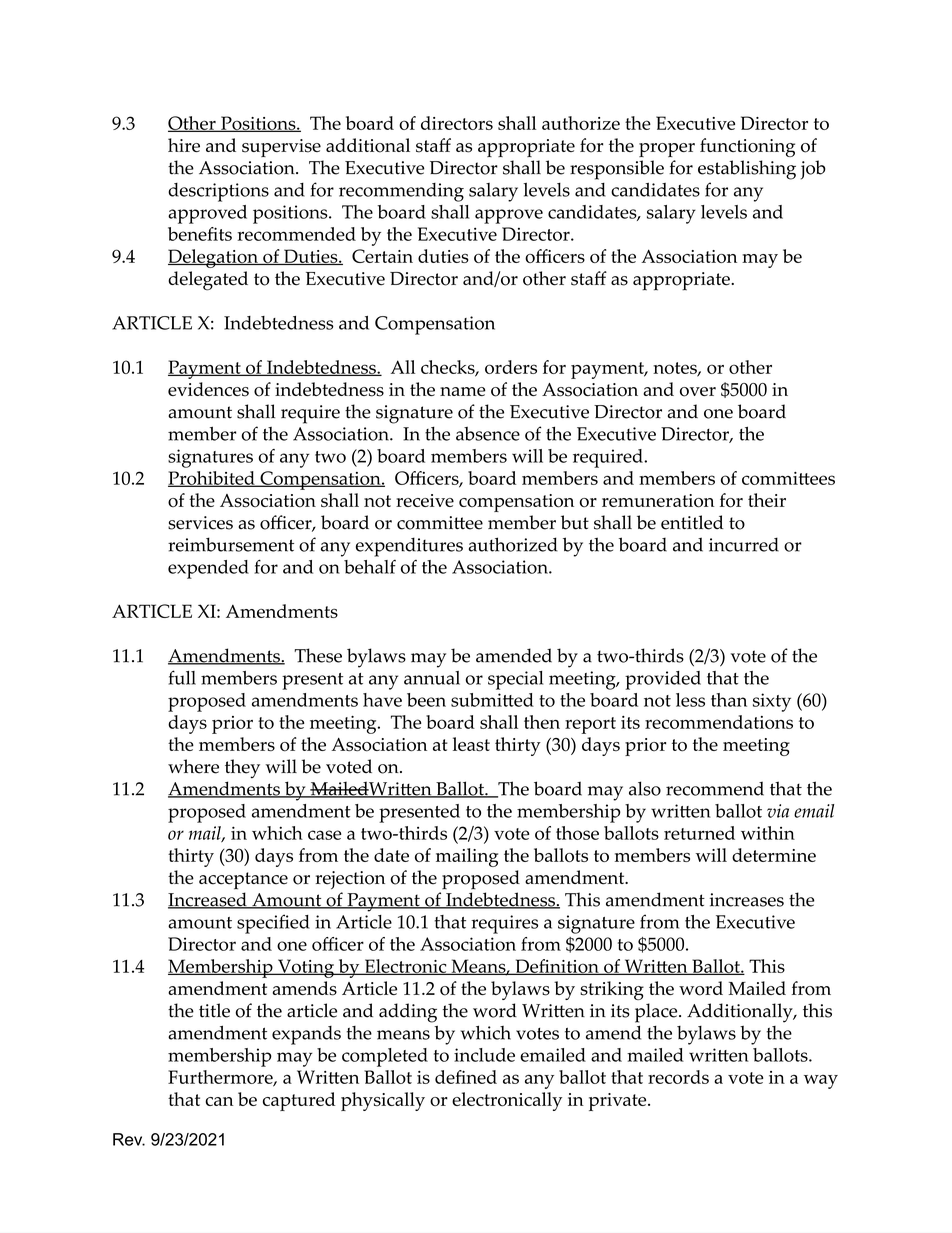 The width and height of the screenshot is (952, 1233). I want to click on name, so click(463, 391).
